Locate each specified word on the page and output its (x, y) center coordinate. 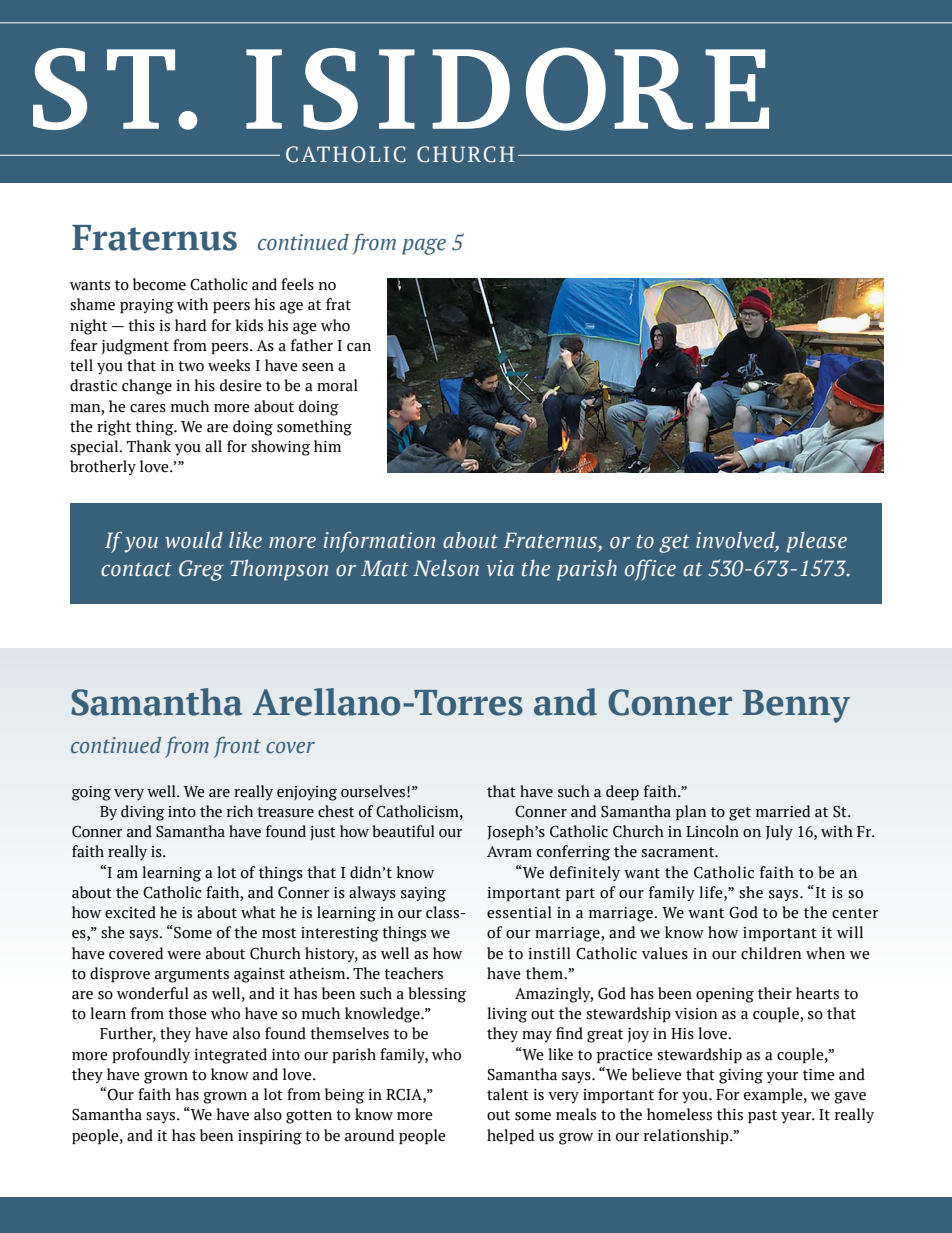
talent (508, 1094)
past (762, 1116)
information (379, 542)
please (817, 542)
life (712, 892)
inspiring (270, 1137)
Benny (796, 706)
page (424, 246)
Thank (149, 446)
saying (423, 894)
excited (130, 912)
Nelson (446, 568)
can (359, 347)
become (159, 284)
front (237, 747)
